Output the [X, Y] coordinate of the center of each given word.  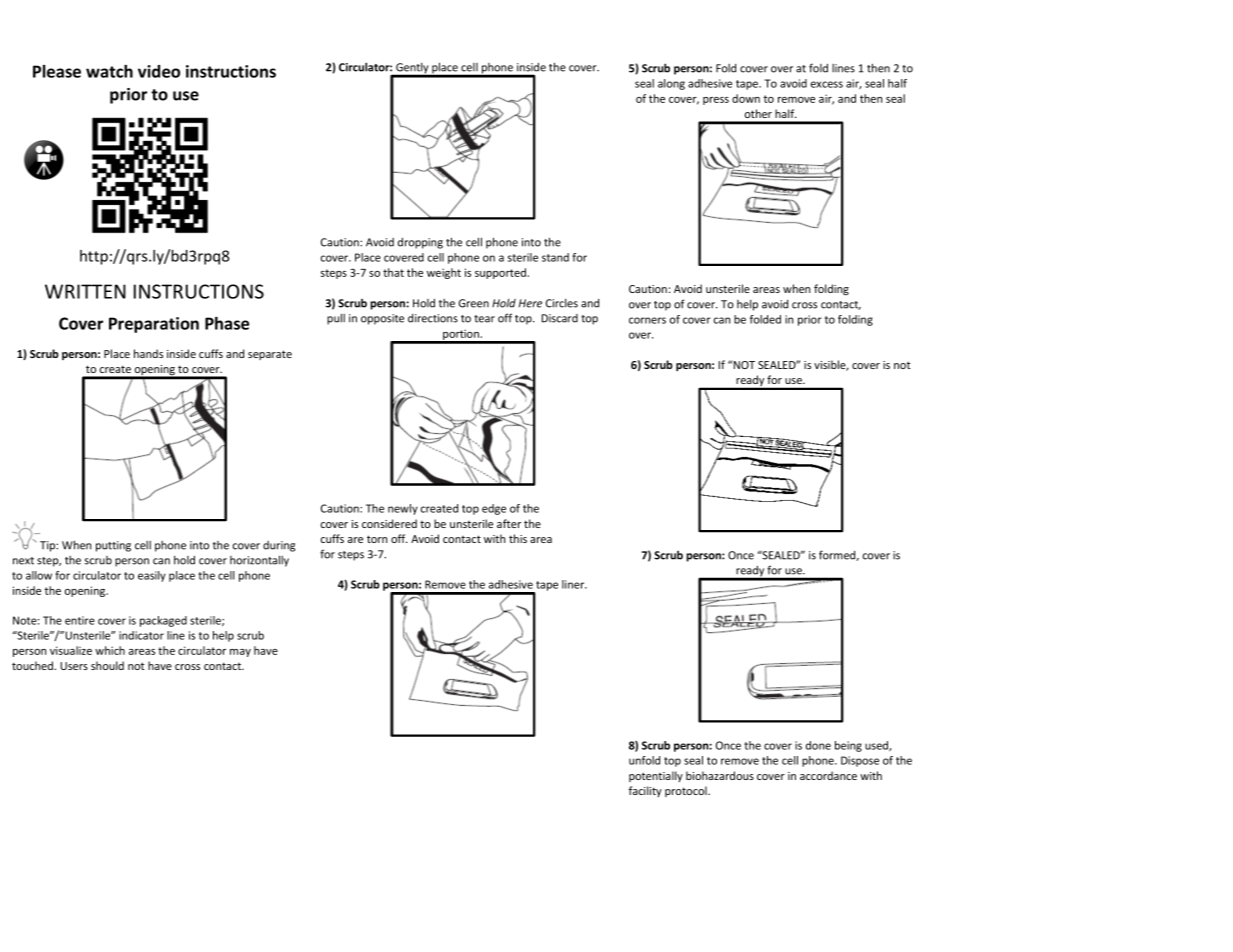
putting [113, 546]
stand [555, 257]
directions [433, 318]
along [671, 84]
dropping [420, 243]
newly [403, 509]
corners [647, 320]
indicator [141, 635]
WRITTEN [85, 291]
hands [148, 353]
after [509, 523]
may [240, 653]
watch [109, 71]
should [107, 665]
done [818, 745]
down [746, 98]
